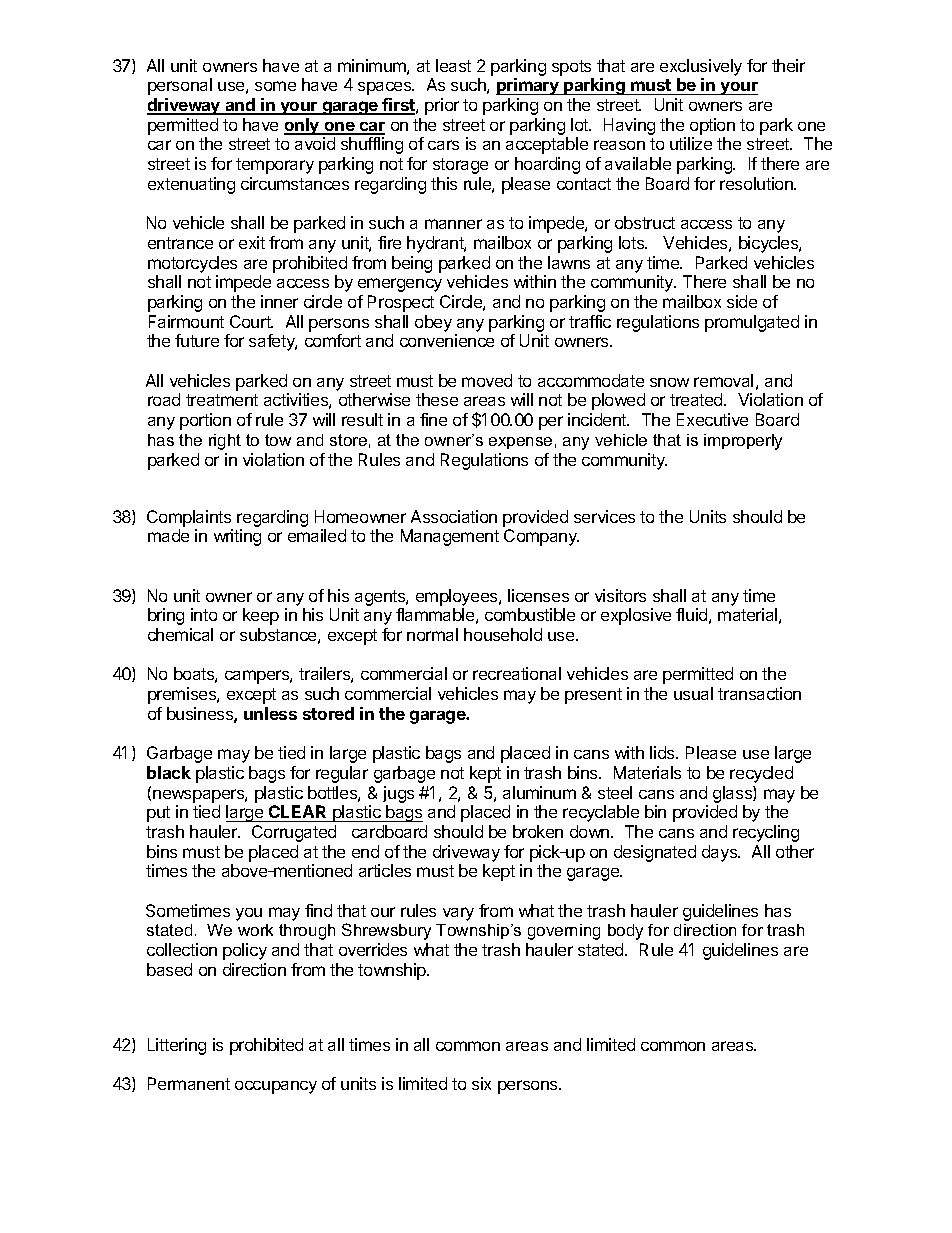  What do you see at coordinates (701, 67) in the image?
I see `exclusively` at bounding box center [701, 67].
